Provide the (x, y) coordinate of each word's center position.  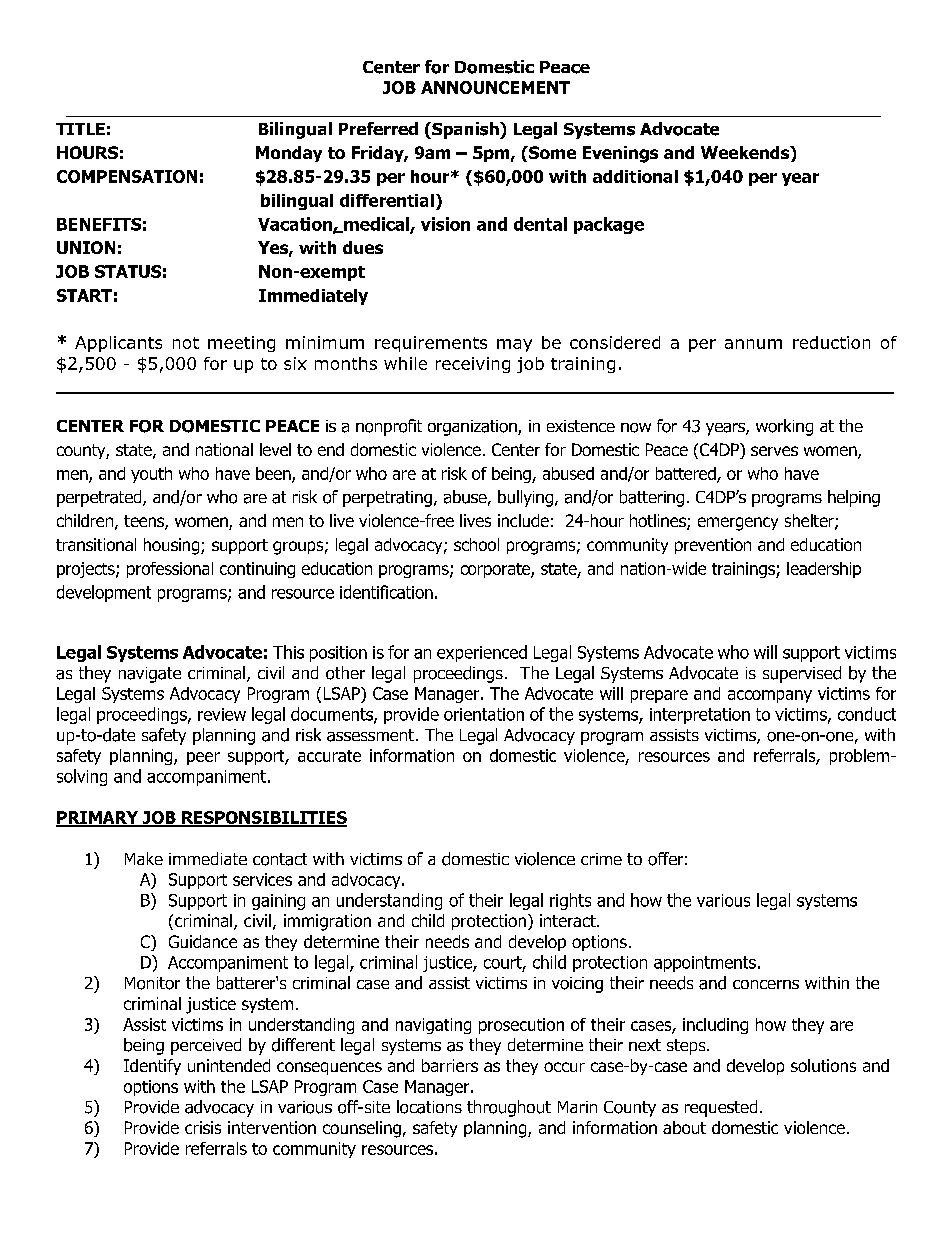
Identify (152, 1067)
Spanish (465, 130)
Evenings (620, 154)
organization (473, 428)
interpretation (700, 716)
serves (774, 451)
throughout (509, 1108)
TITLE (80, 129)
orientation (484, 714)
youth (151, 475)
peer (203, 758)
